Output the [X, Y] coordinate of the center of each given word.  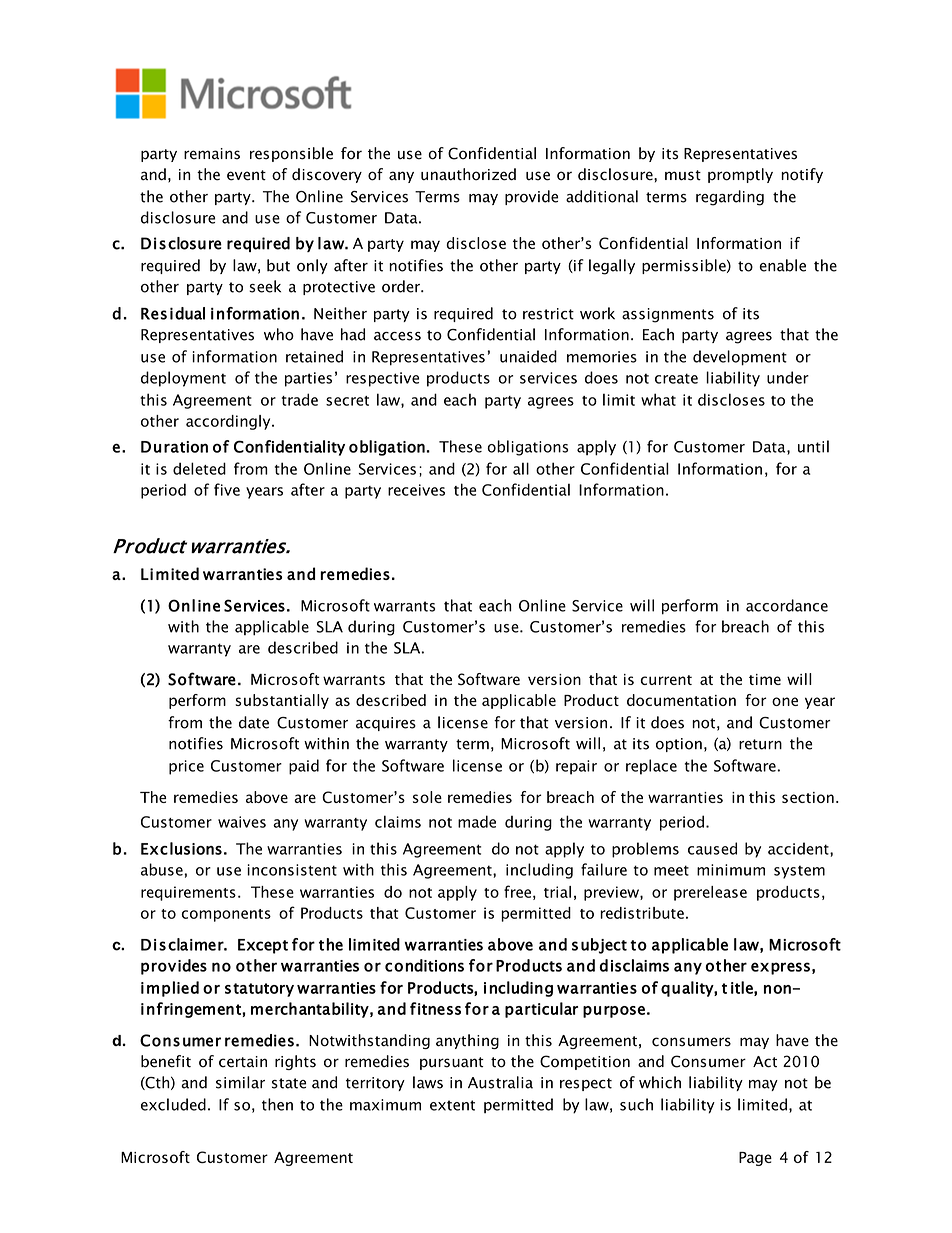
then [277, 1104]
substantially [282, 701]
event [246, 175]
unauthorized [468, 174]
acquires [386, 724]
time [765, 679]
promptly [740, 175]
